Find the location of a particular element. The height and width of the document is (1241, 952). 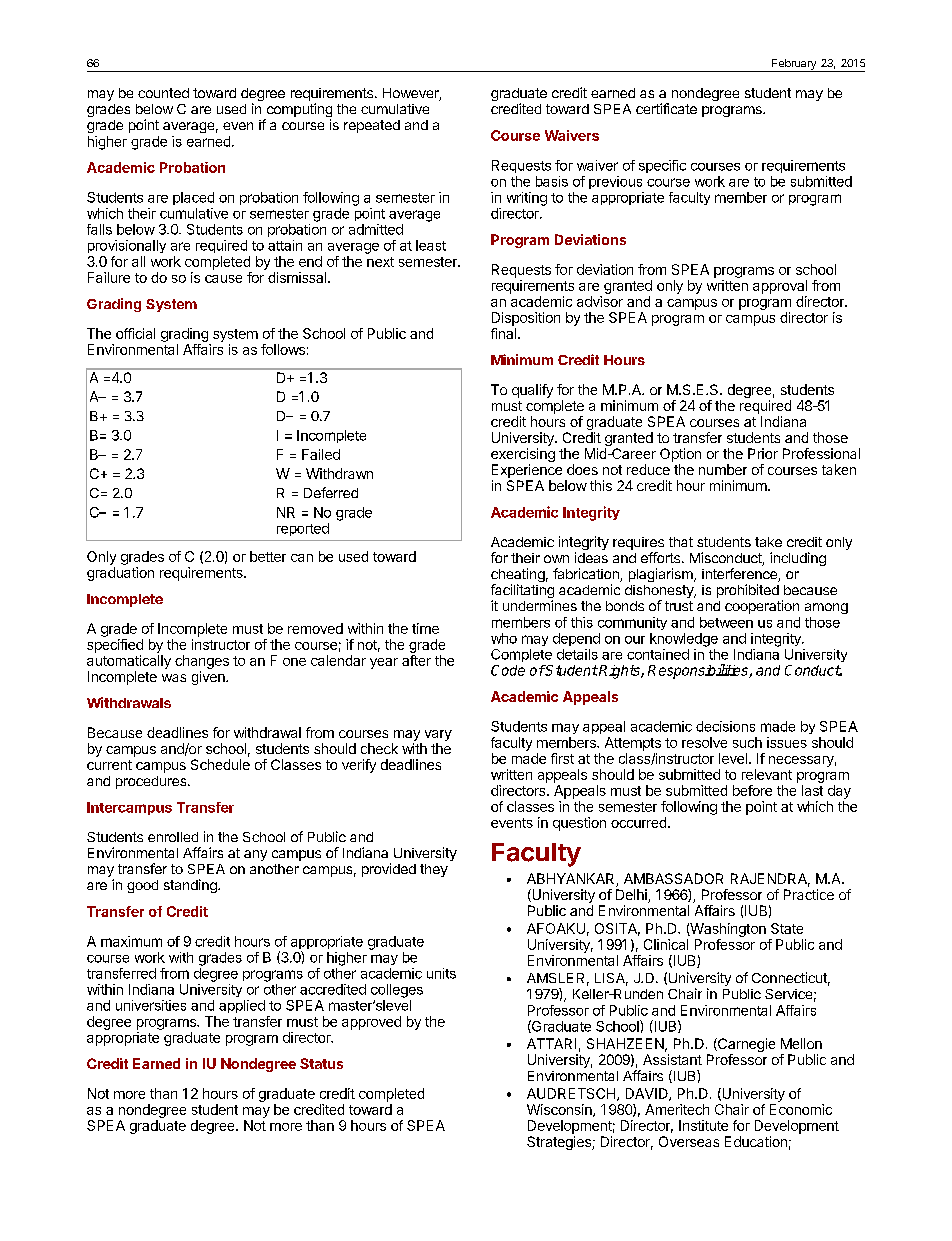

February is located at coordinates (794, 65).
